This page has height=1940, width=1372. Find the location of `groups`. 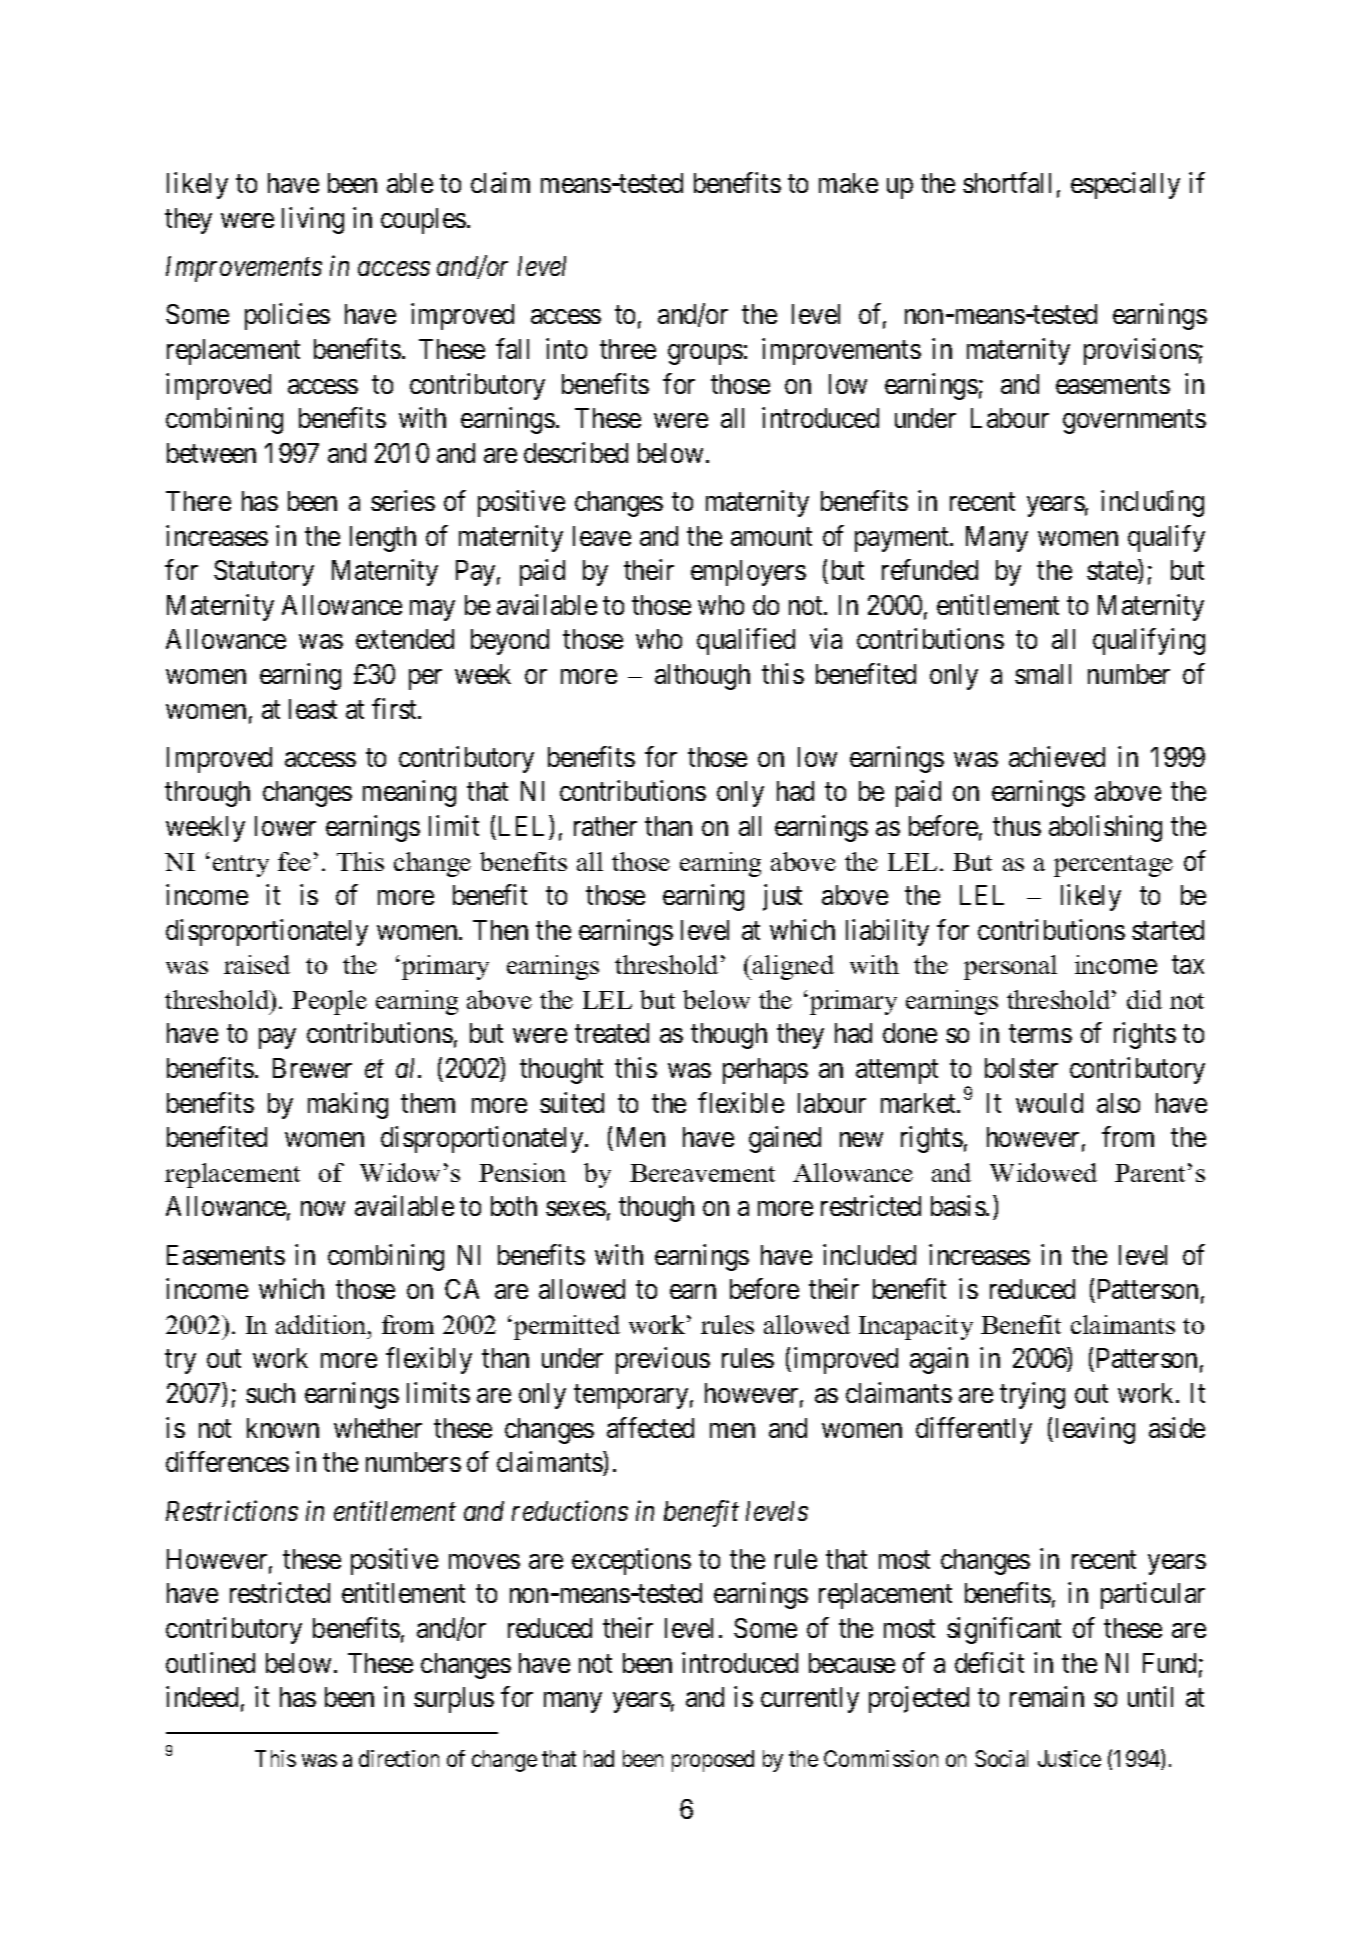

groups is located at coordinates (705, 354).
